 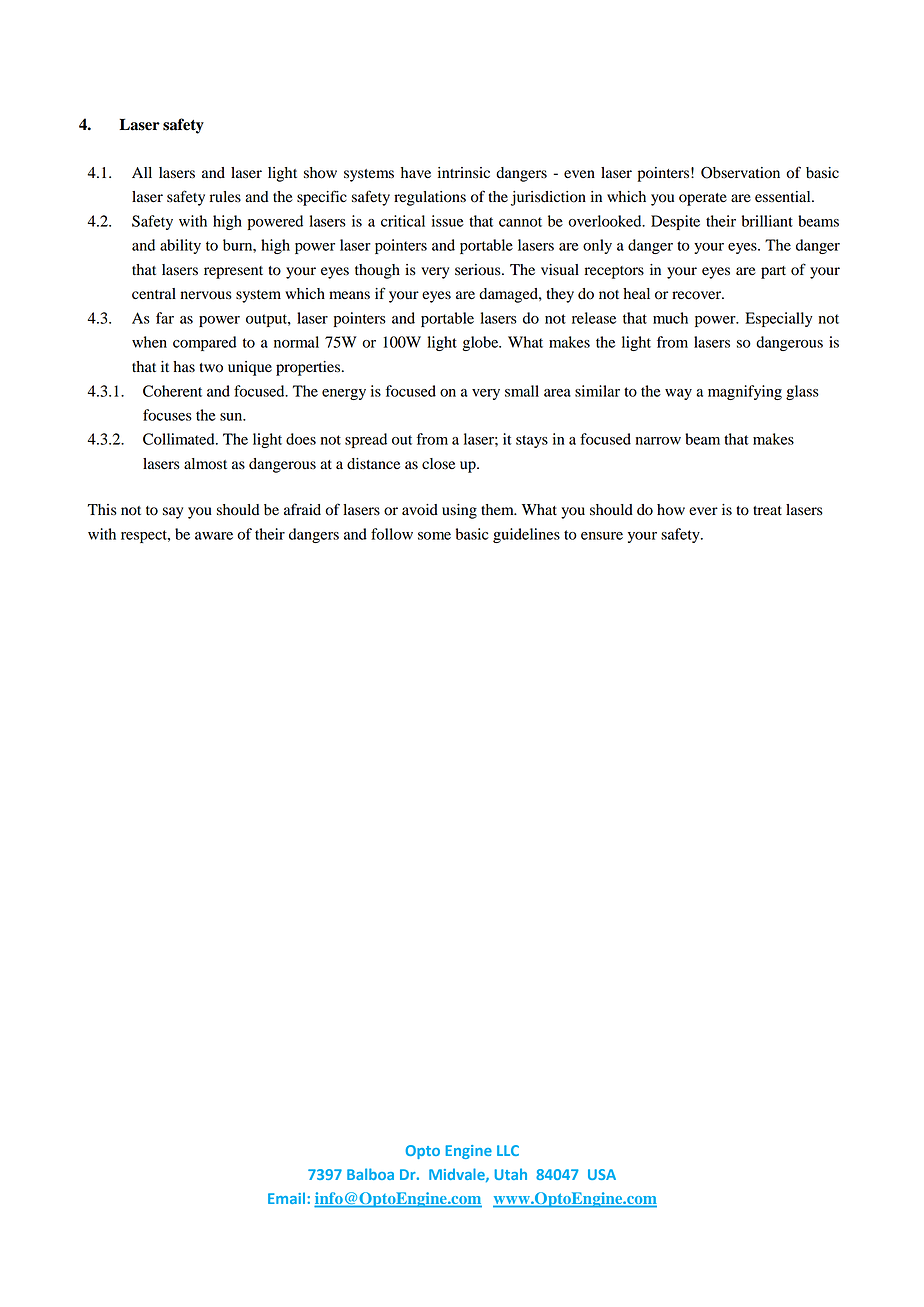 I want to click on rules, so click(x=225, y=196).
